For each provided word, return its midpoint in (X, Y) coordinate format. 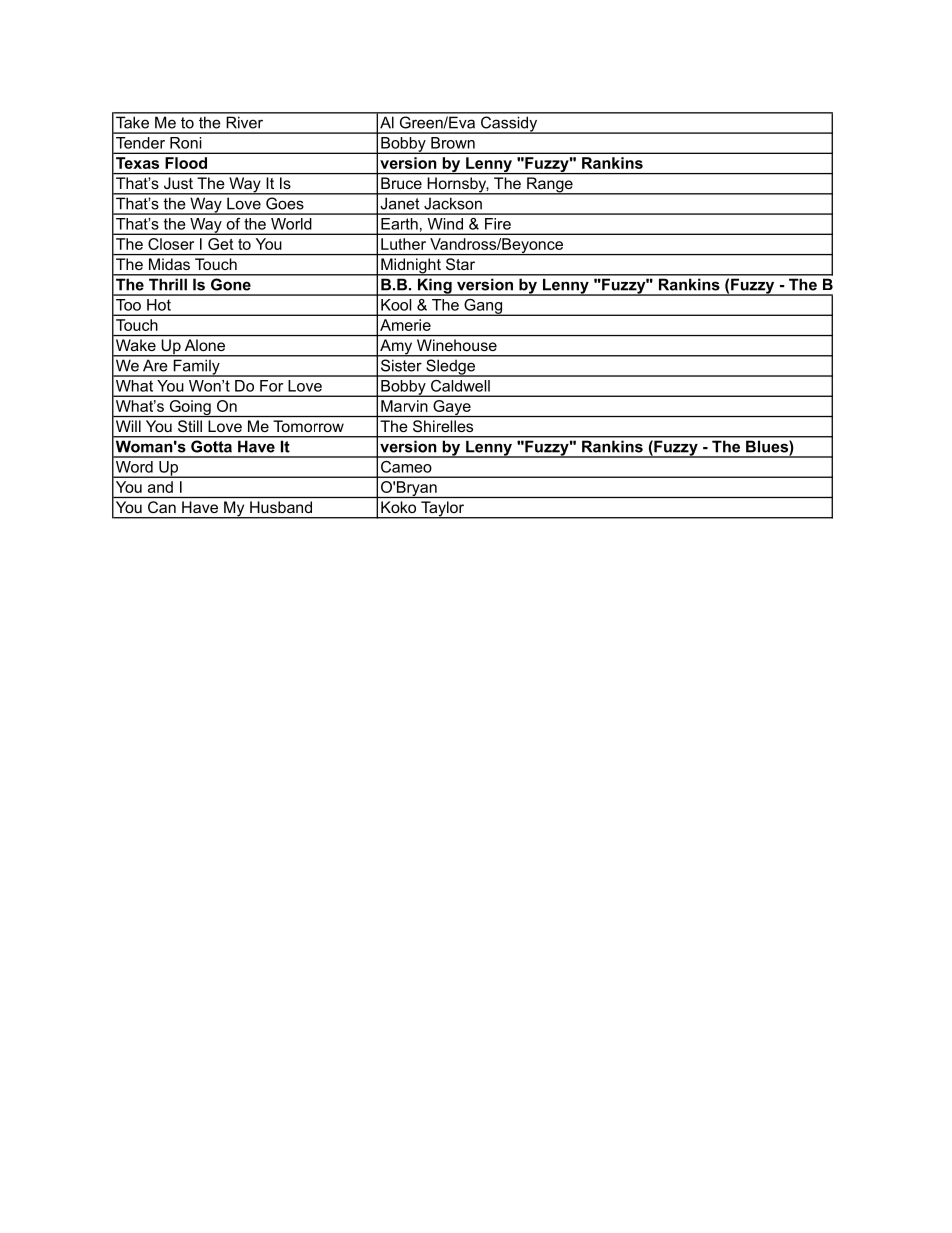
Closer (171, 244)
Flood (186, 163)
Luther (403, 244)
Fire (498, 224)
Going (190, 408)
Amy (396, 348)
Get (220, 244)
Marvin (404, 406)
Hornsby (457, 186)
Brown (453, 143)
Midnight (411, 267)
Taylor (442, 510)
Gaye (452, 408)
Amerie (405, 325)
